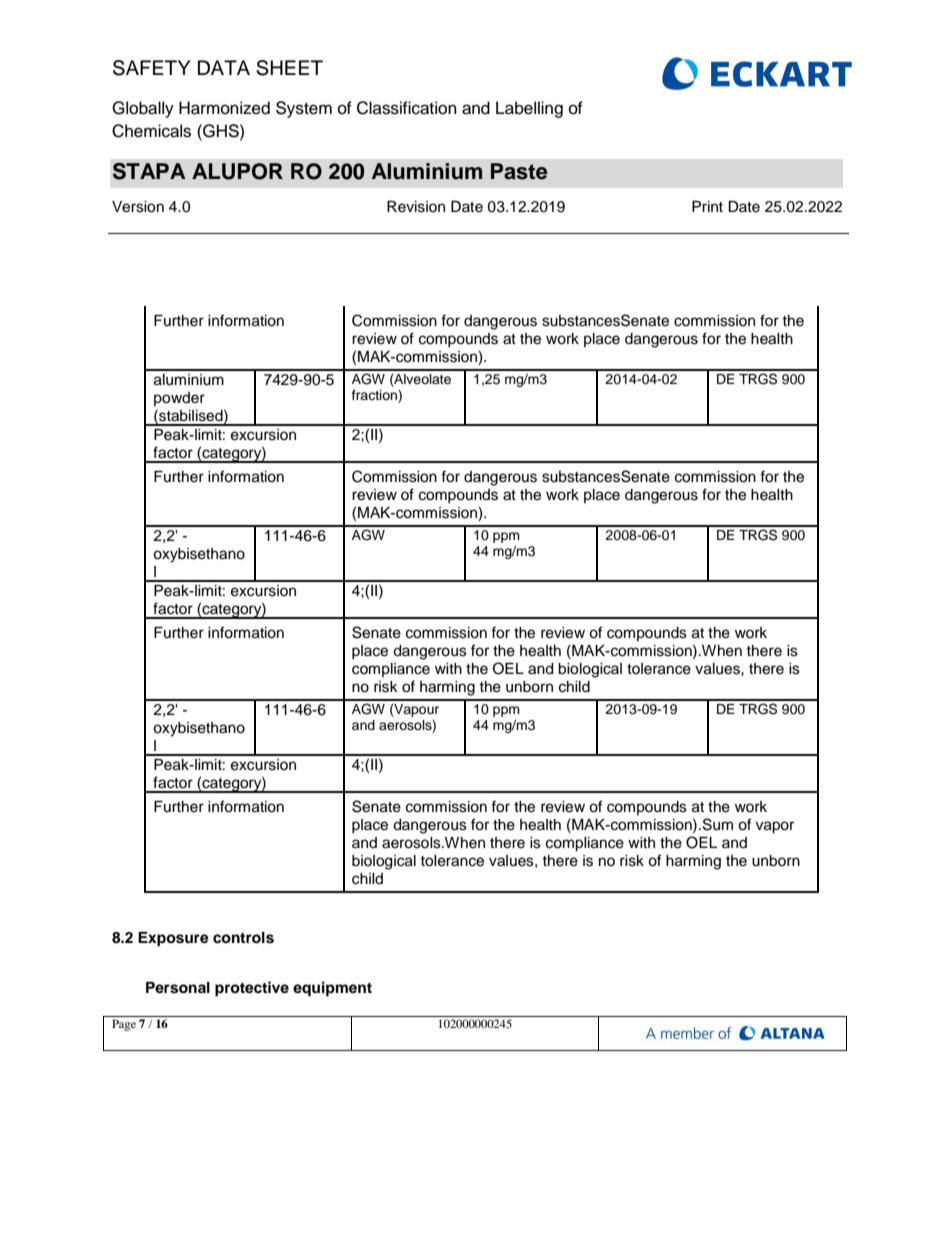 This image has width=952, height=1233. Describe the element at coordinates (178, 988) in the image. I see `Personal` at that location.
